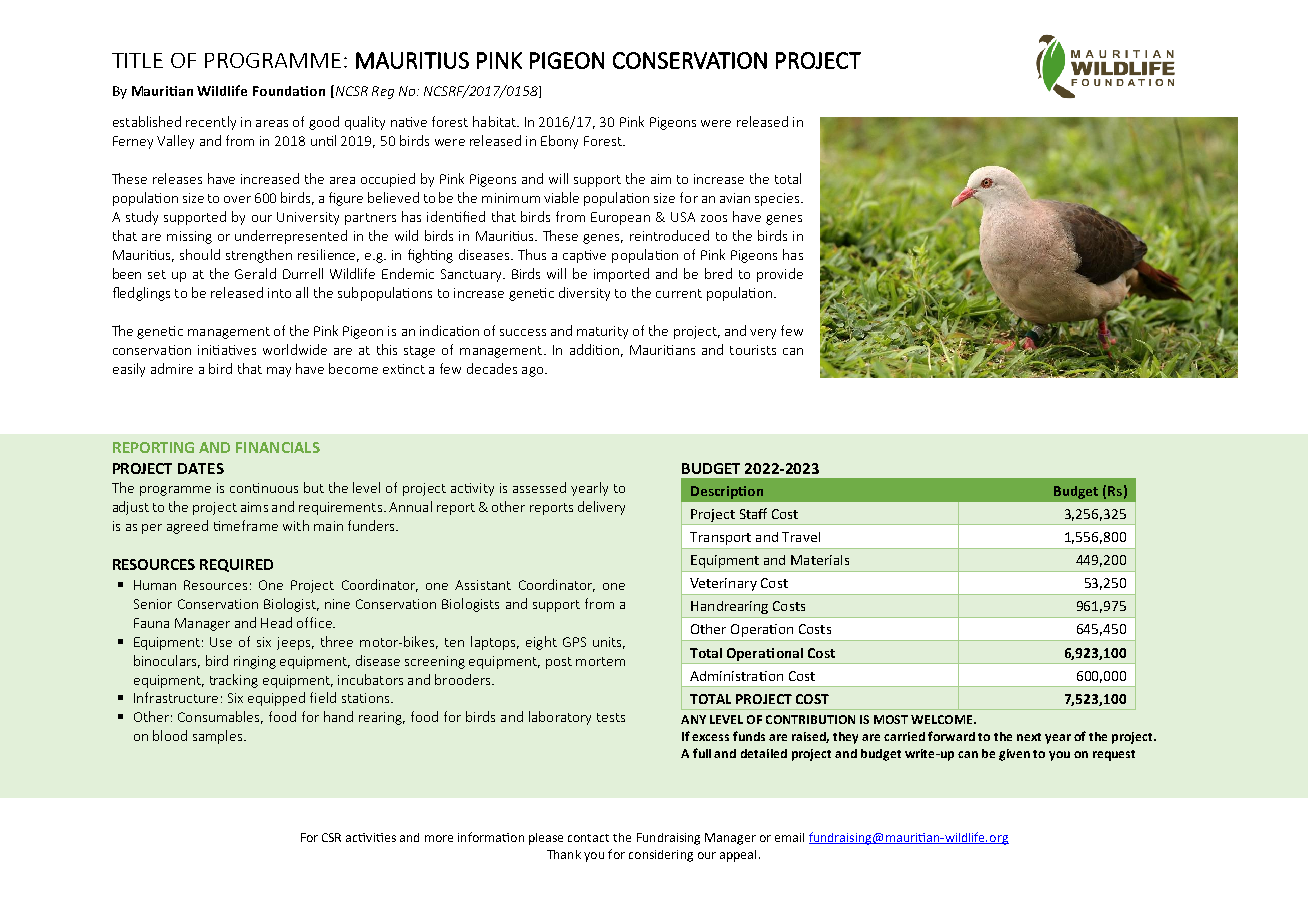 The width and height of the image is (1308, 924). What do you see at coordinates (278, 447) in the image?
I see `FINANCIALS` at bounding box center [278, 447].
